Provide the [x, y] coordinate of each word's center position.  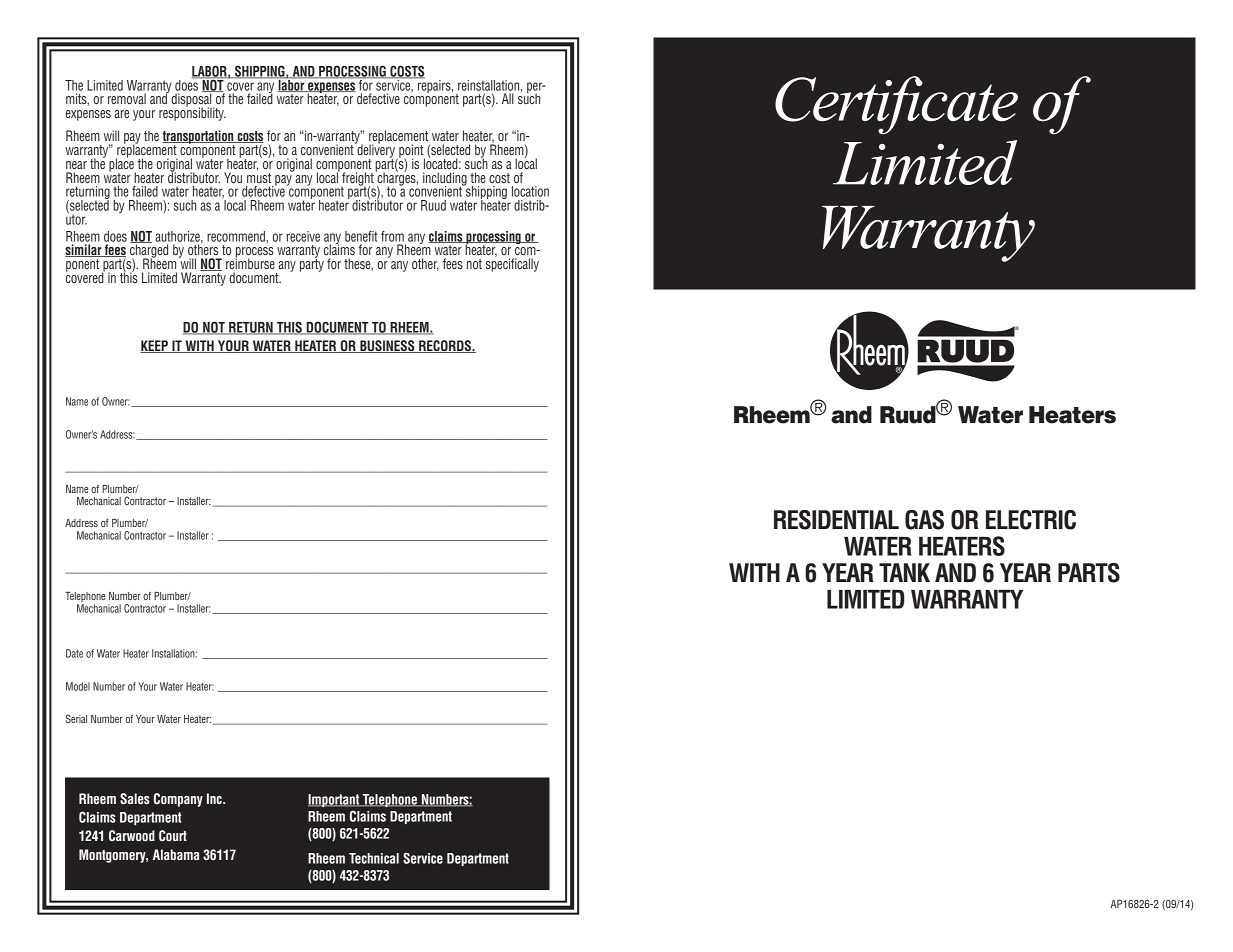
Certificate [896, 105]
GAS [924, 520]
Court [173, 836]
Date [74, 653]
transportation [199, 138]
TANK [904, 572]
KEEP [155, 346]
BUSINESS [387, 346]
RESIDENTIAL [836, 520]
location [530, 191]
